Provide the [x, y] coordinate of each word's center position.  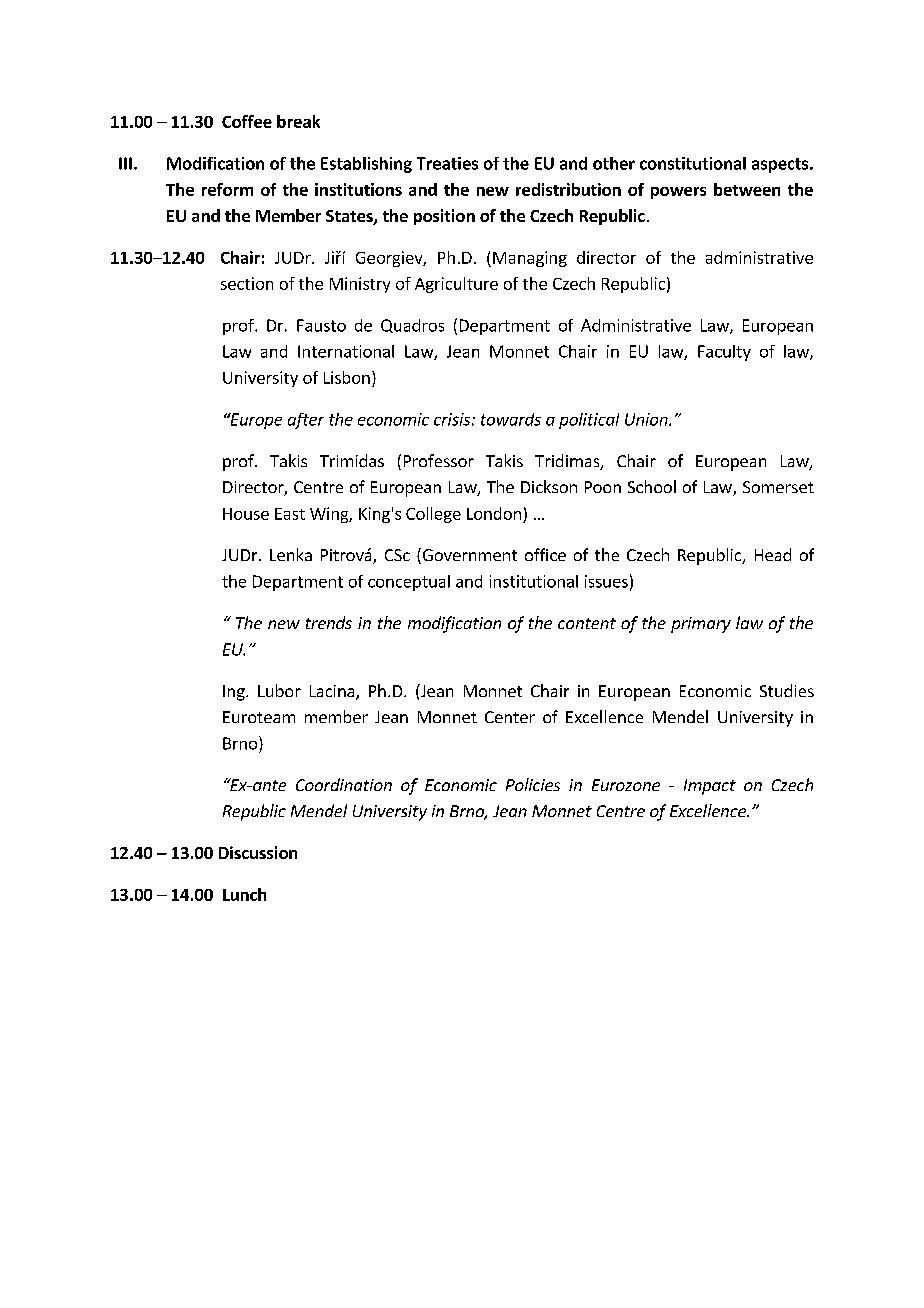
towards [511, 419]
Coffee [247, 121]
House [246, 514]
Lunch [244, 894]
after [306, 421]
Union [647, 419]
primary [701, 625]
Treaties [447, 163]
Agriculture [456, 285]
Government [468, 556]
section [247, 283]
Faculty [724, 353]
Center [510, 717]
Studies [787, 690]
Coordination [344, 784]
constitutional [693, 163]
